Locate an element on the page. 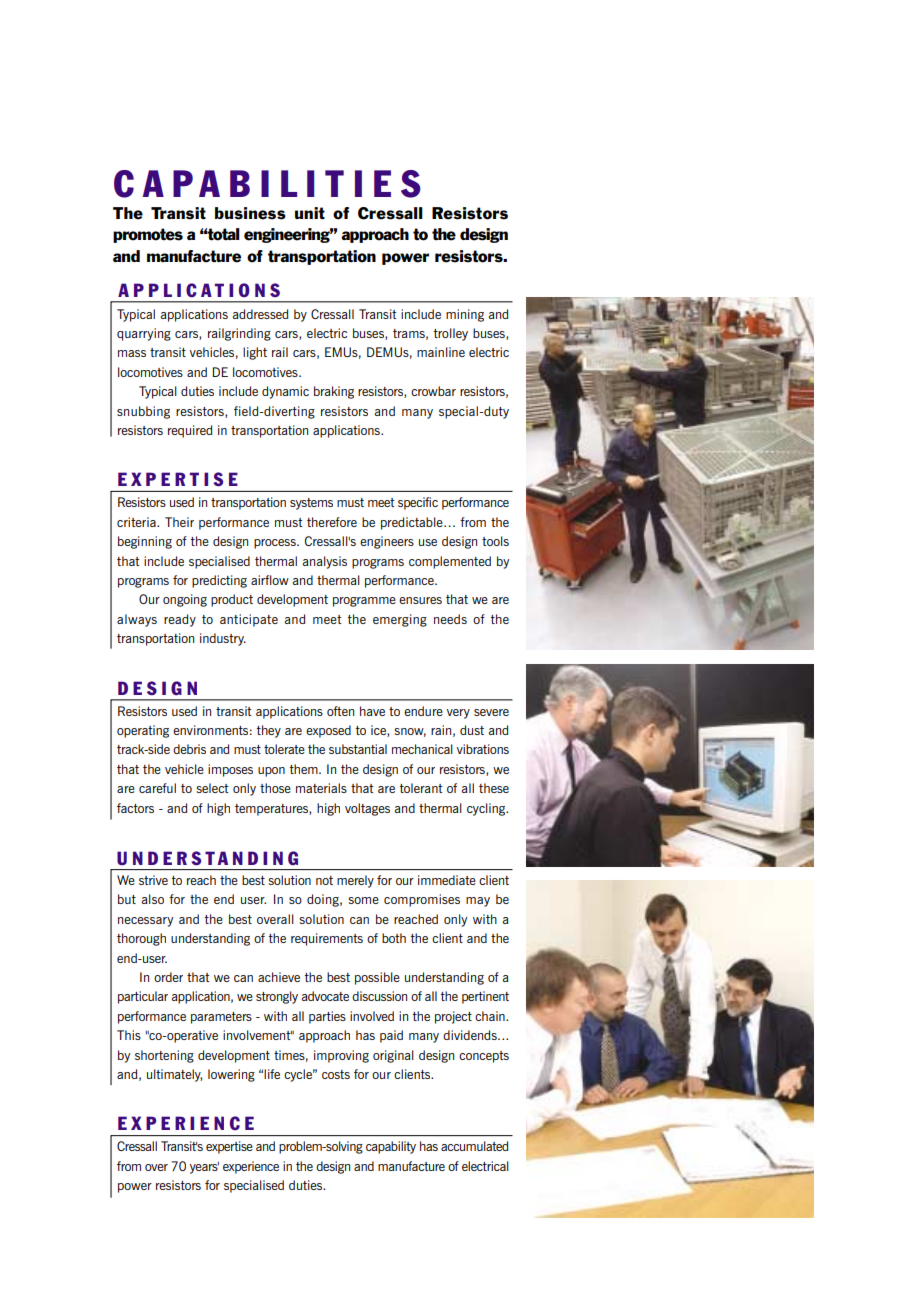 Image resolution: width=924 pixels, height=1308 pixels. costs is located at coordinates (336, 1074).
